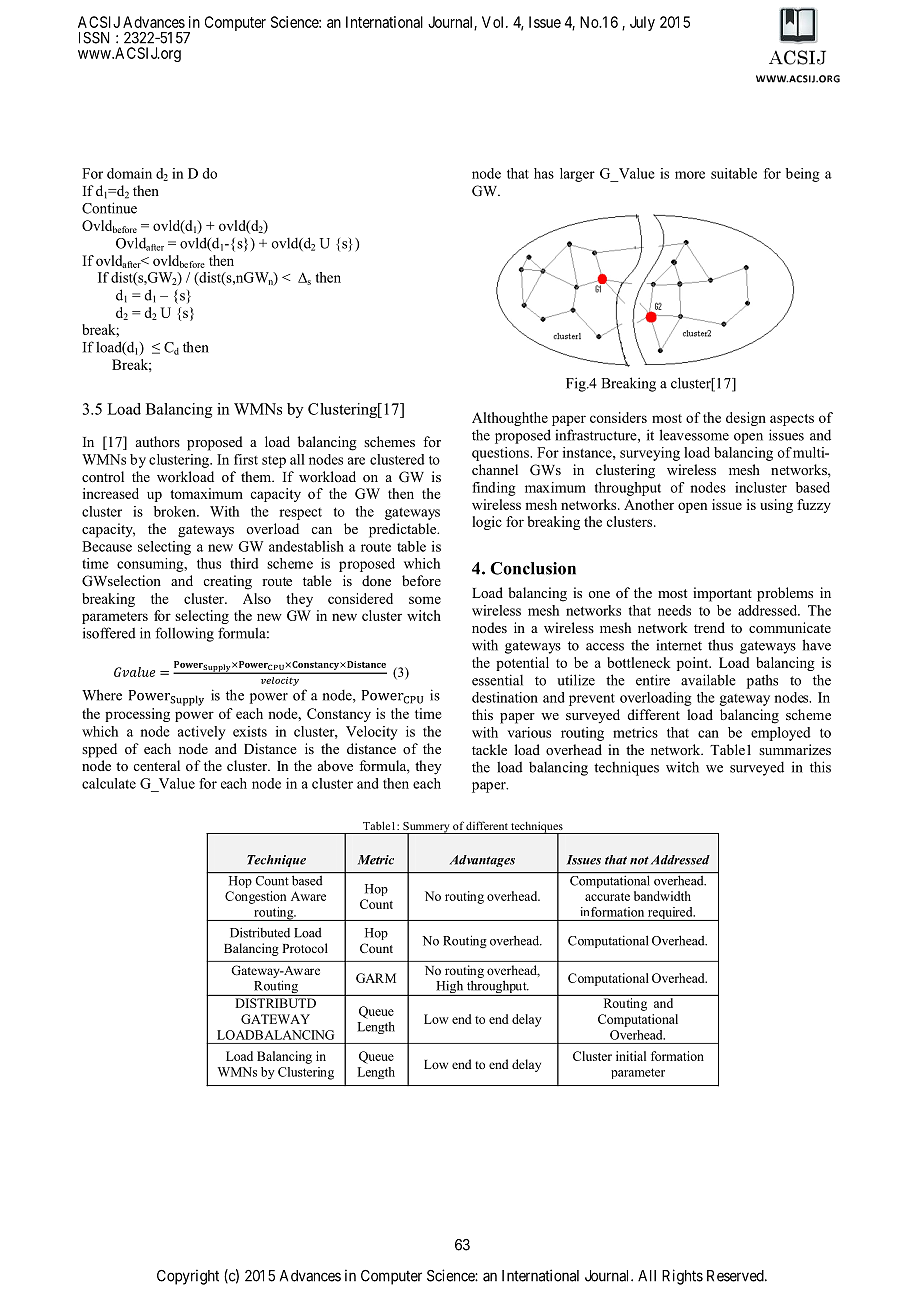 The image size is (924, 1308). I want to click on Vol, so click(494, 22).
